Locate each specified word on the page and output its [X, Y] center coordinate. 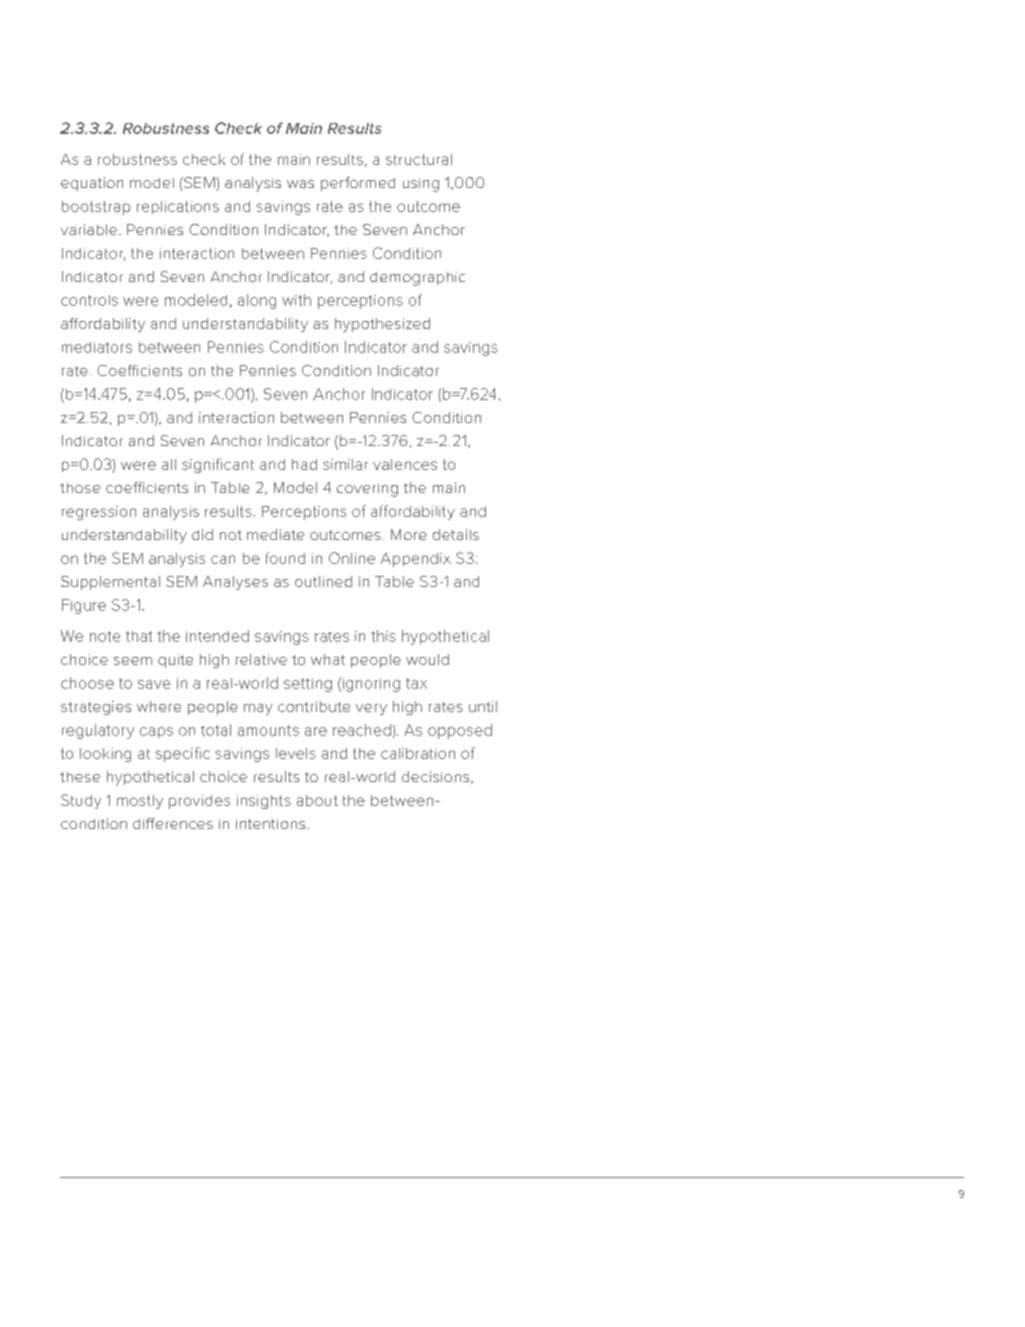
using [421, 185]
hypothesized [382, 325]
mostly [140, 802]
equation [92, 184]
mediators [97, 347]
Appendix [416, 560]
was [300, 184]
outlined [323, 581]
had [304, 464]
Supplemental [110, 583]
